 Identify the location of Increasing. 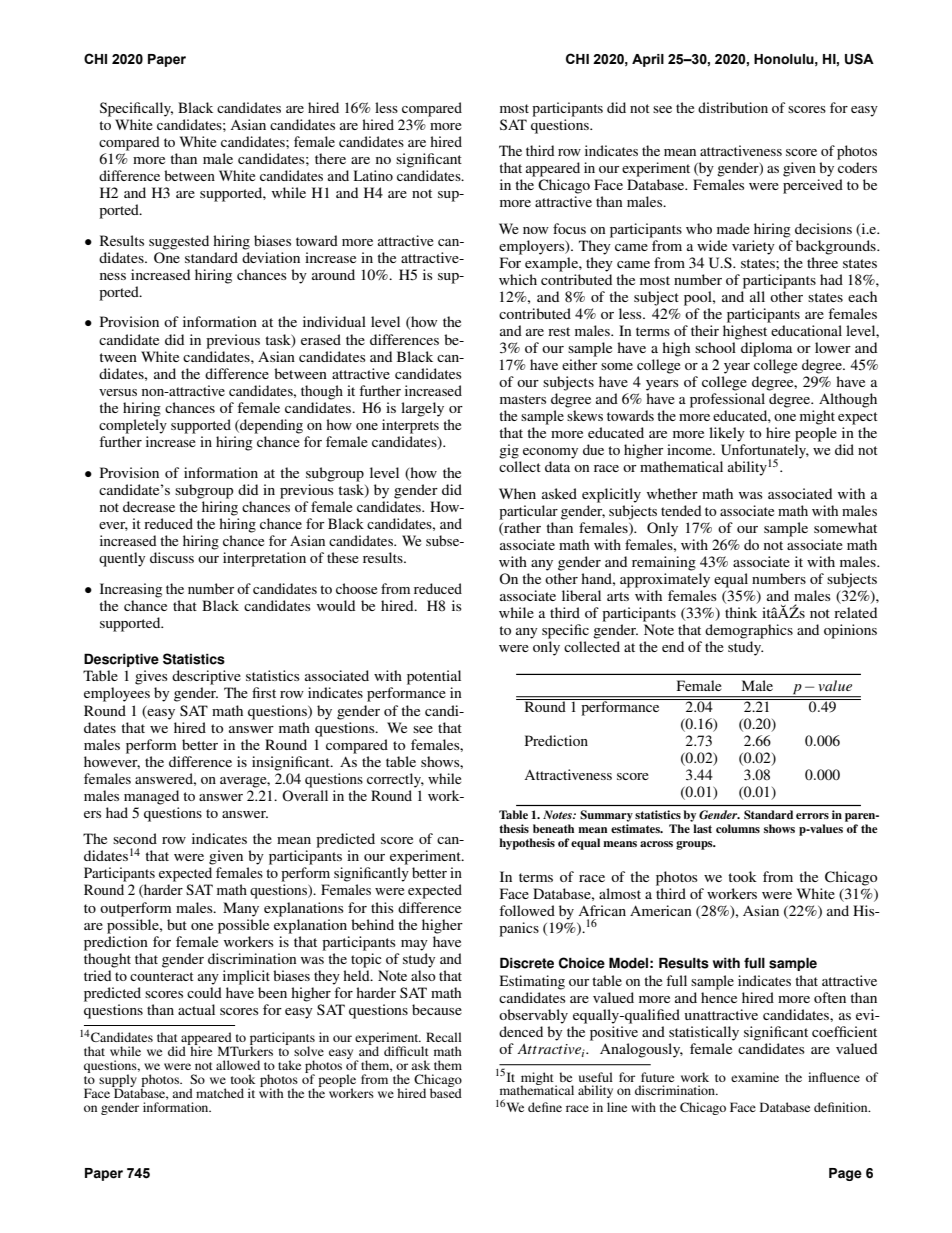
(131, 590).
